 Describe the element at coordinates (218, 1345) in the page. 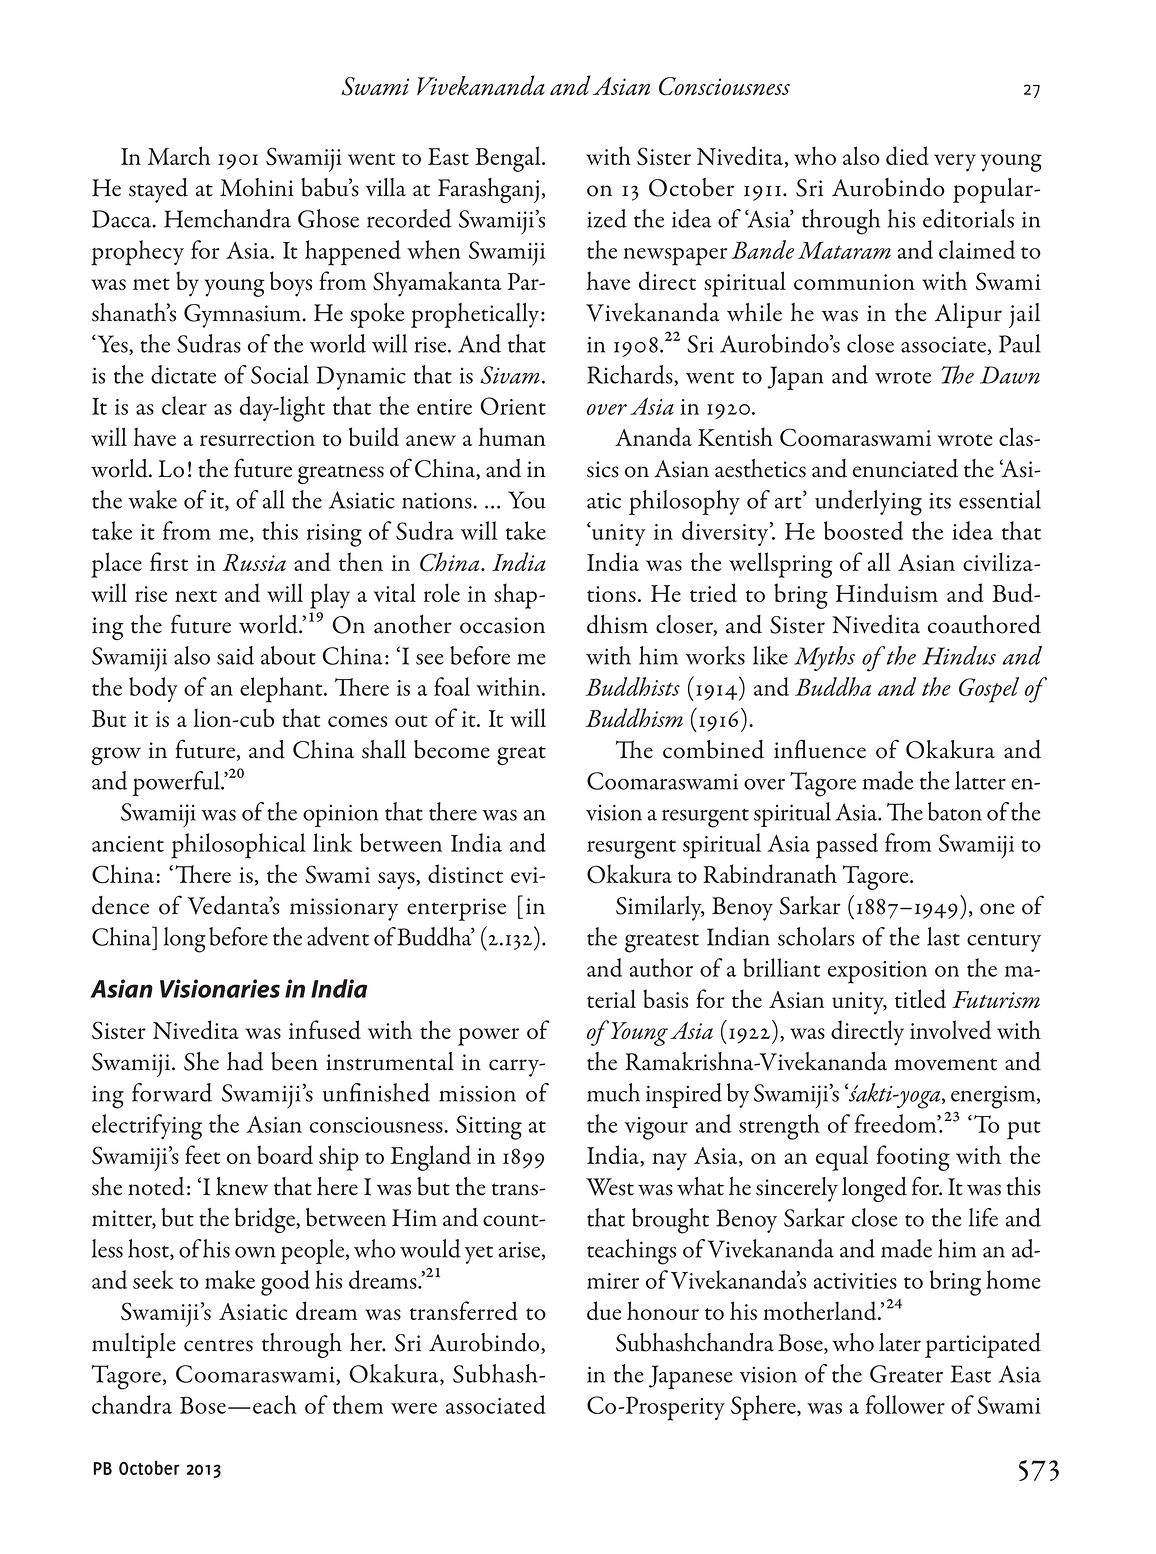

I see `centres` at that location.
